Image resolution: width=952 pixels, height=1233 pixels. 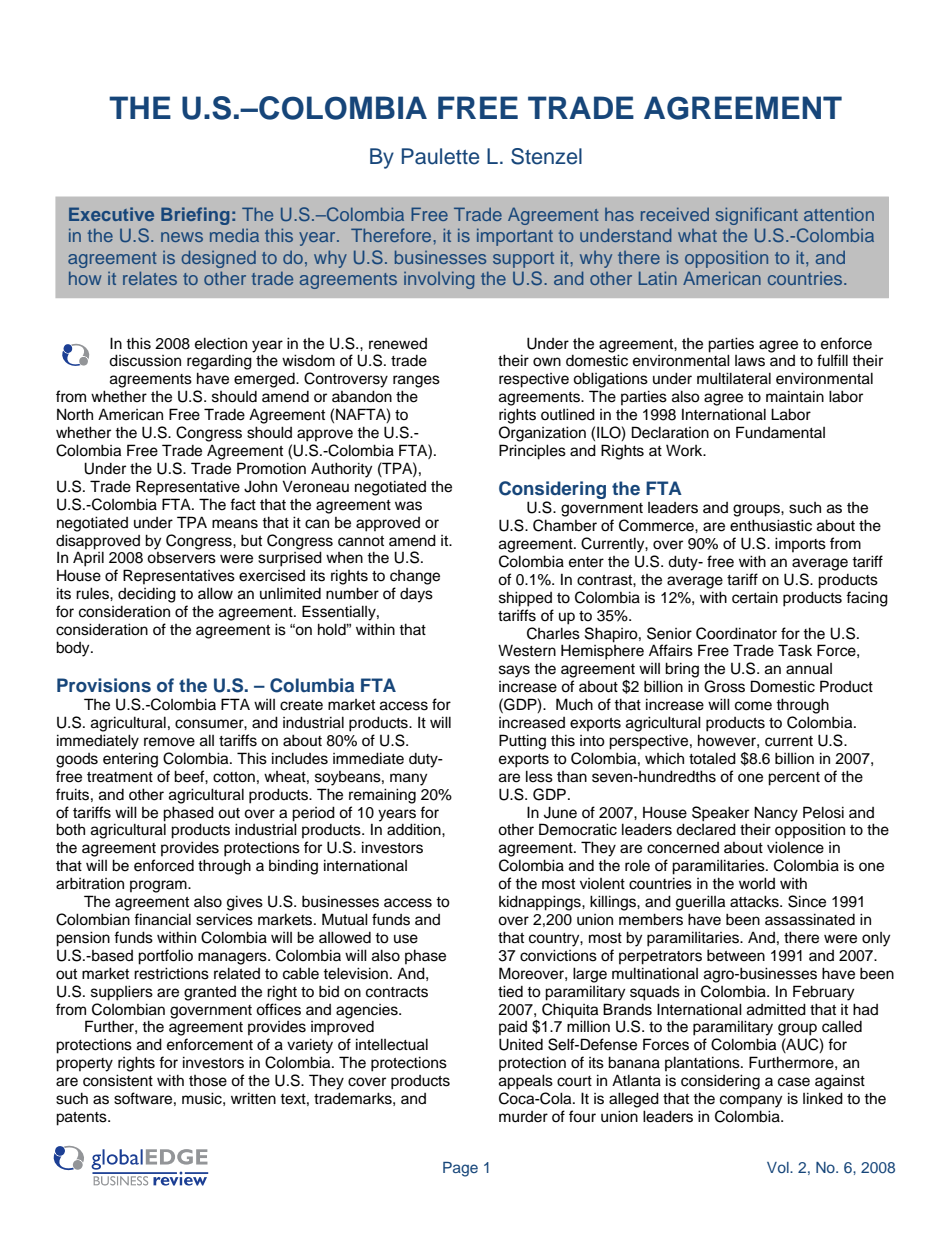 I want to click on Principles, so click(x=532, y=452).
